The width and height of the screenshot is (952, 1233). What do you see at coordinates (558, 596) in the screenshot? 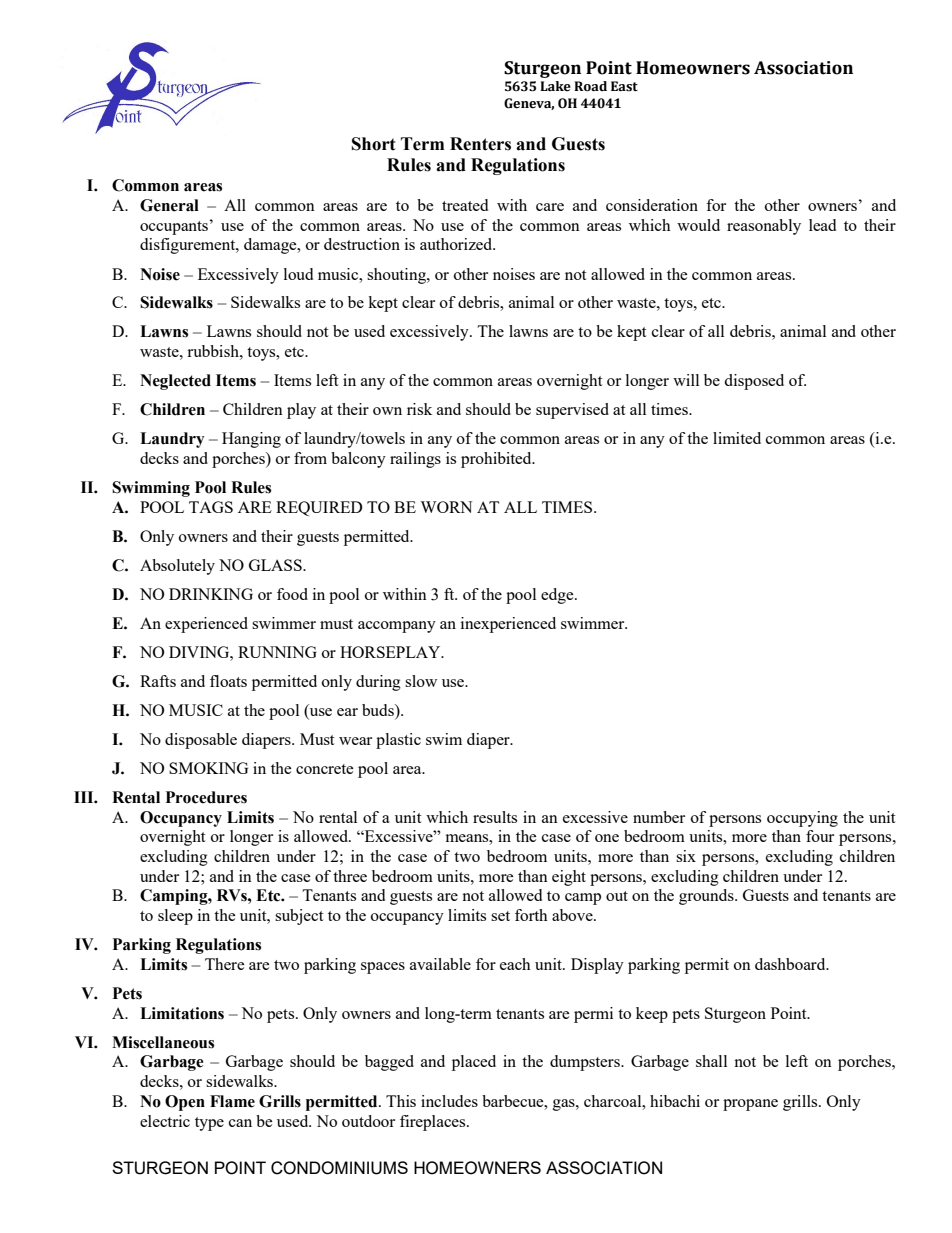
I see `edge` at bounding box center [558, 596].
